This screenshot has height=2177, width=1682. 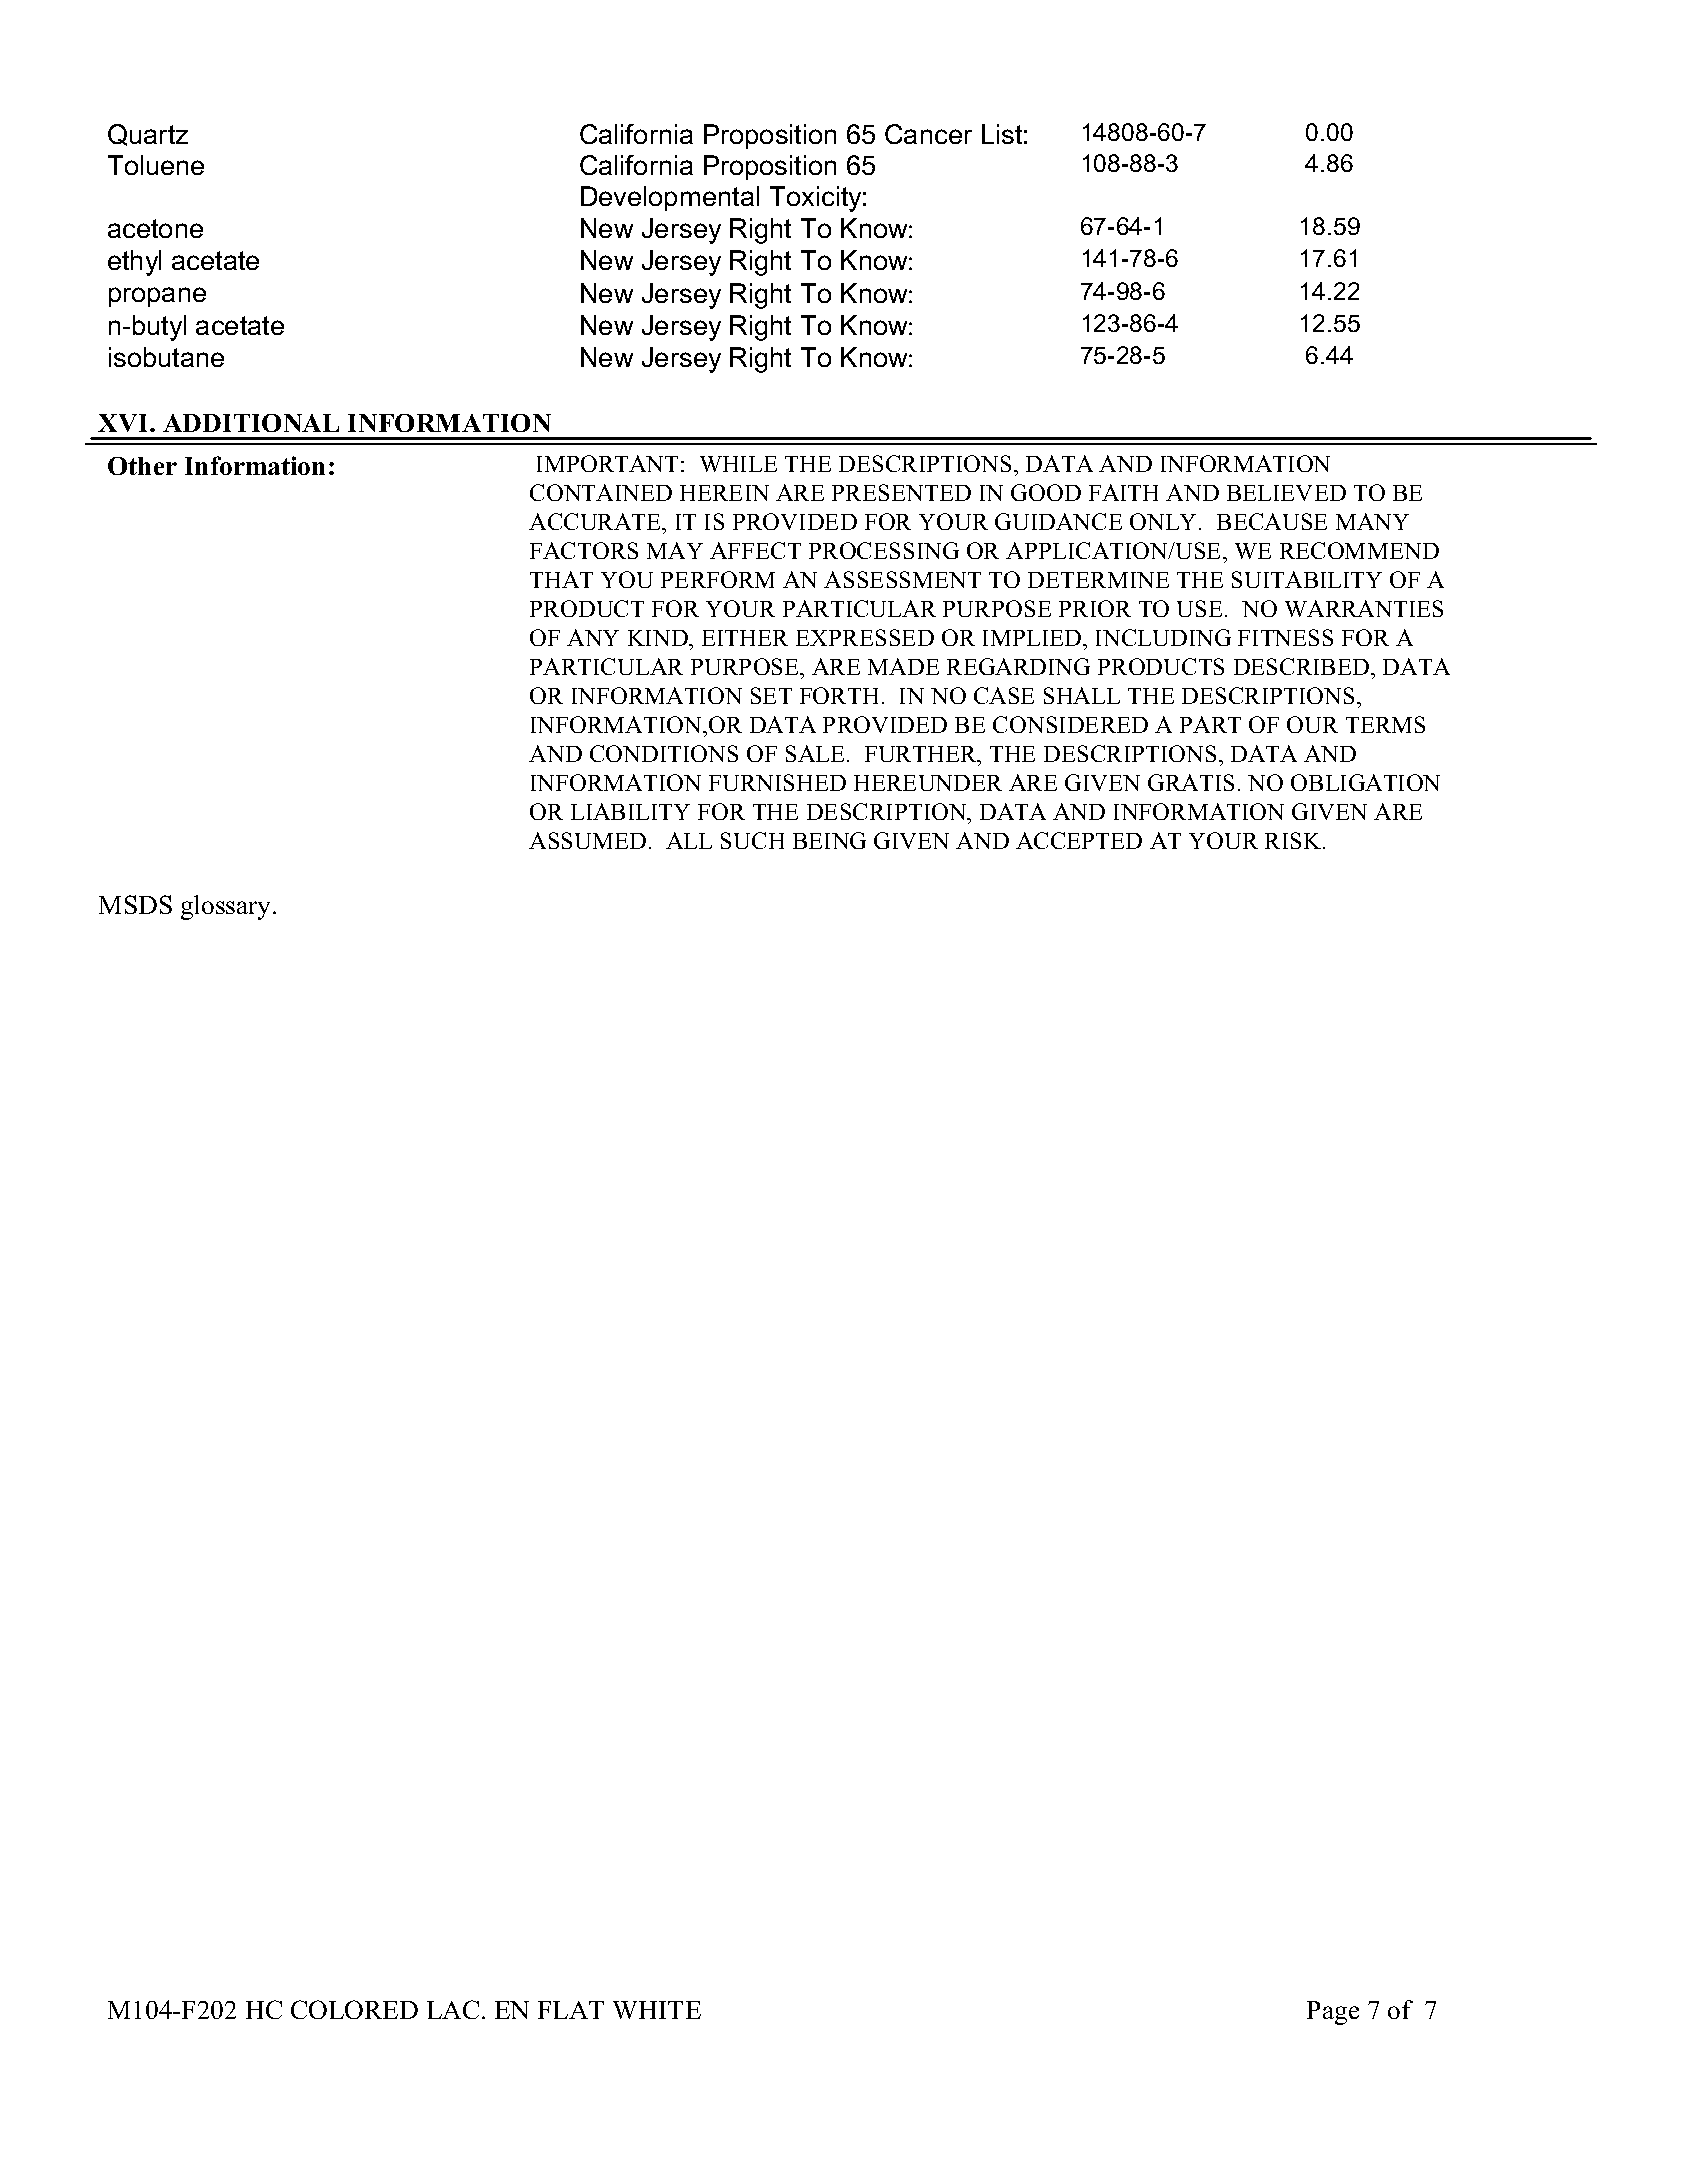 I want to click on Toluene, so click(x=156, y=165).
